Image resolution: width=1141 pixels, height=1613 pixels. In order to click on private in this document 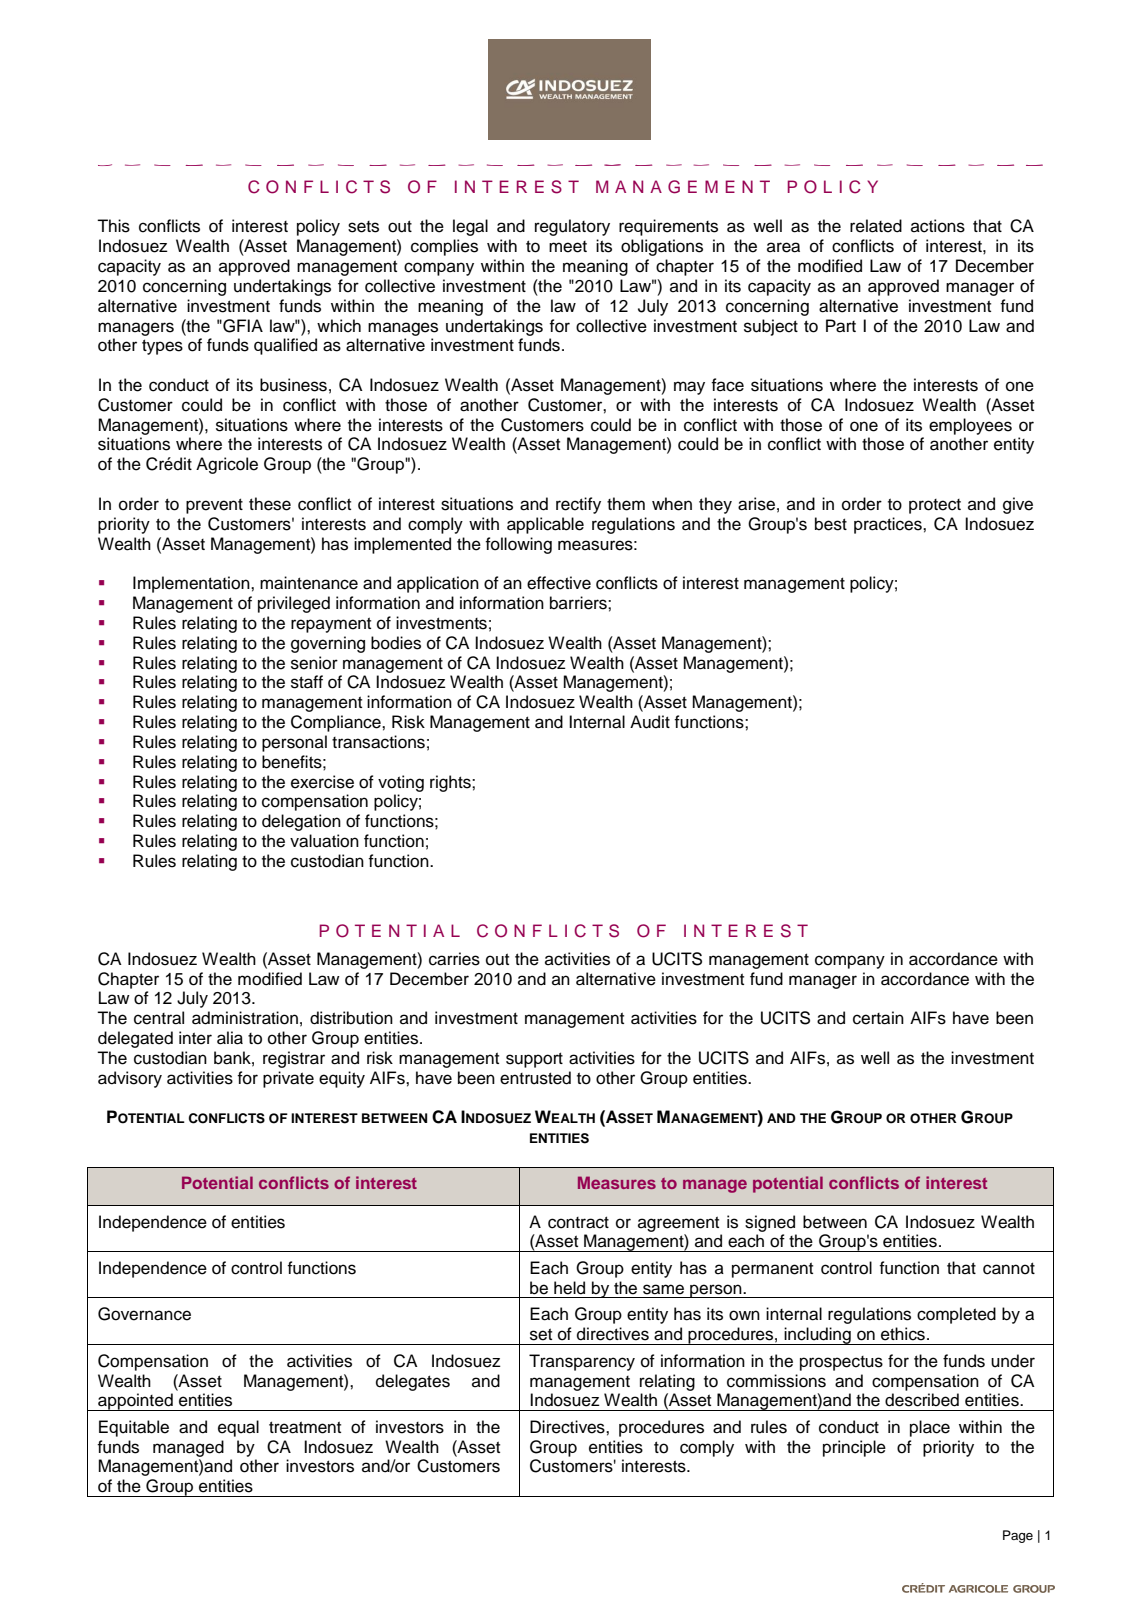, I will do `click(288, 1079)`.
